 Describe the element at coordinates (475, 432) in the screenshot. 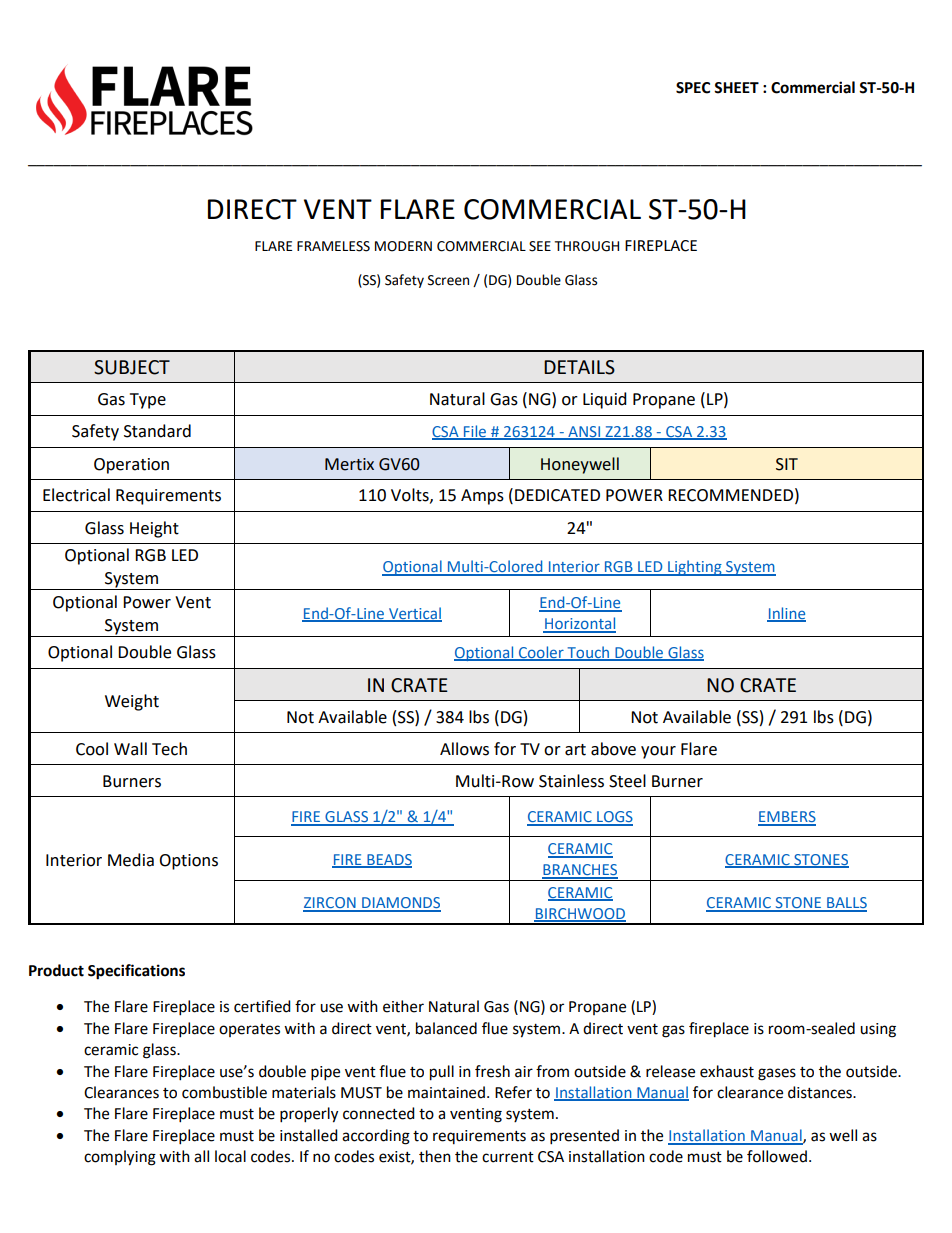

I see `File` at that location.
